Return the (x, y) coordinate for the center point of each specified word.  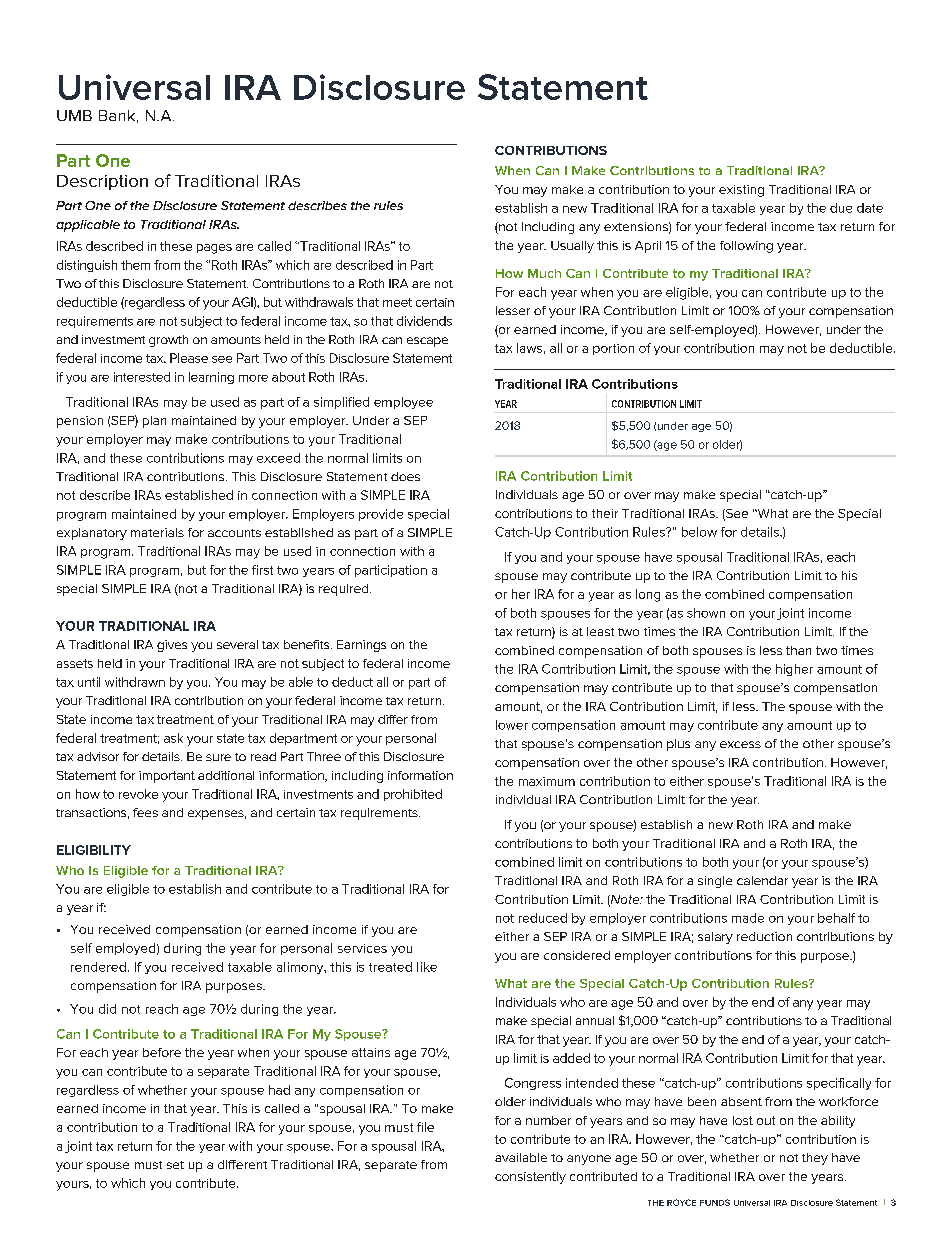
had (279, 1090)
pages (214, 249)
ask (173, 738)
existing (741, 191)
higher (794, 670)
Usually (572, 247)
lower (512, 725)
